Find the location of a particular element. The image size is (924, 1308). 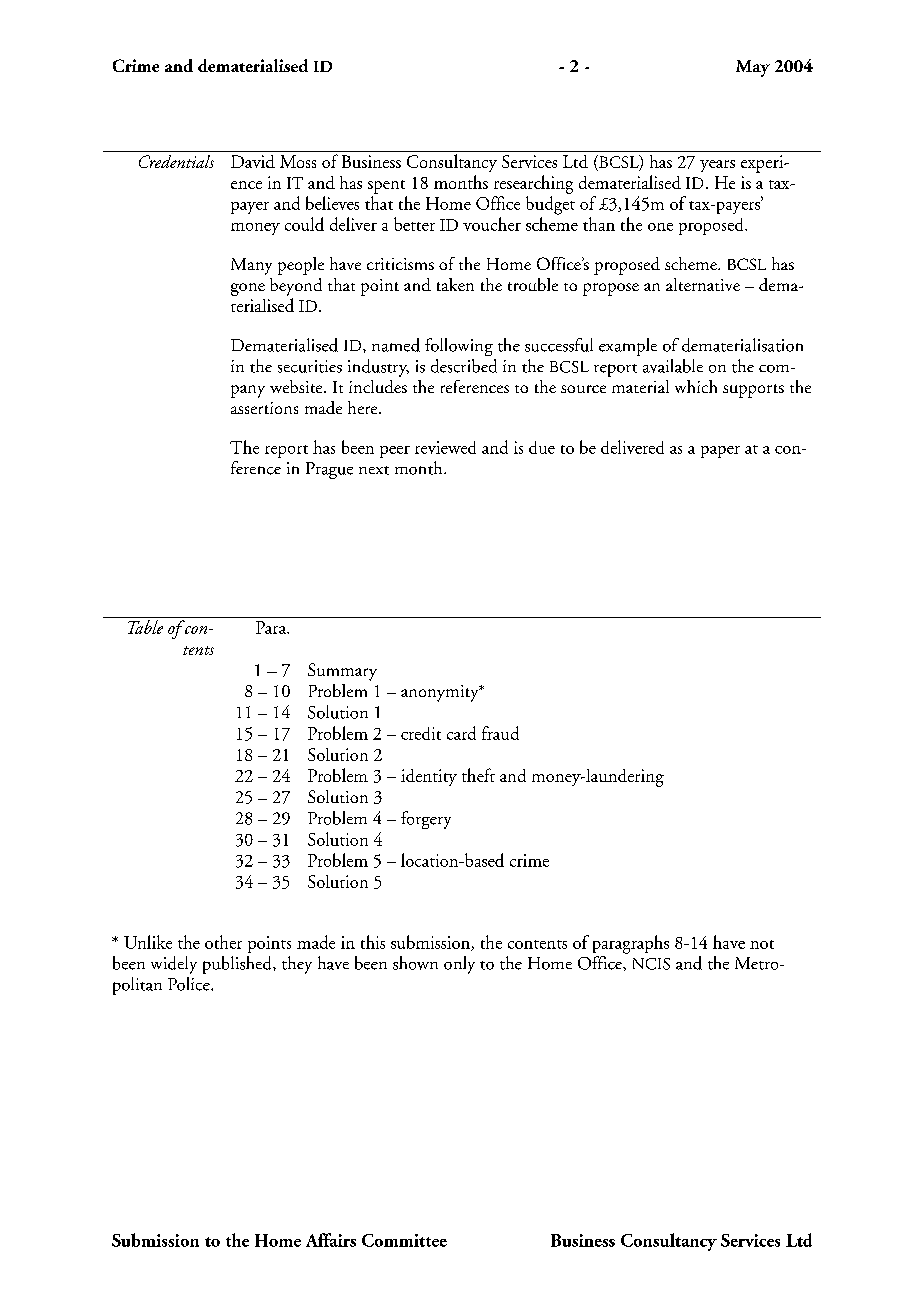

other is located at coordinates (223, 942).
